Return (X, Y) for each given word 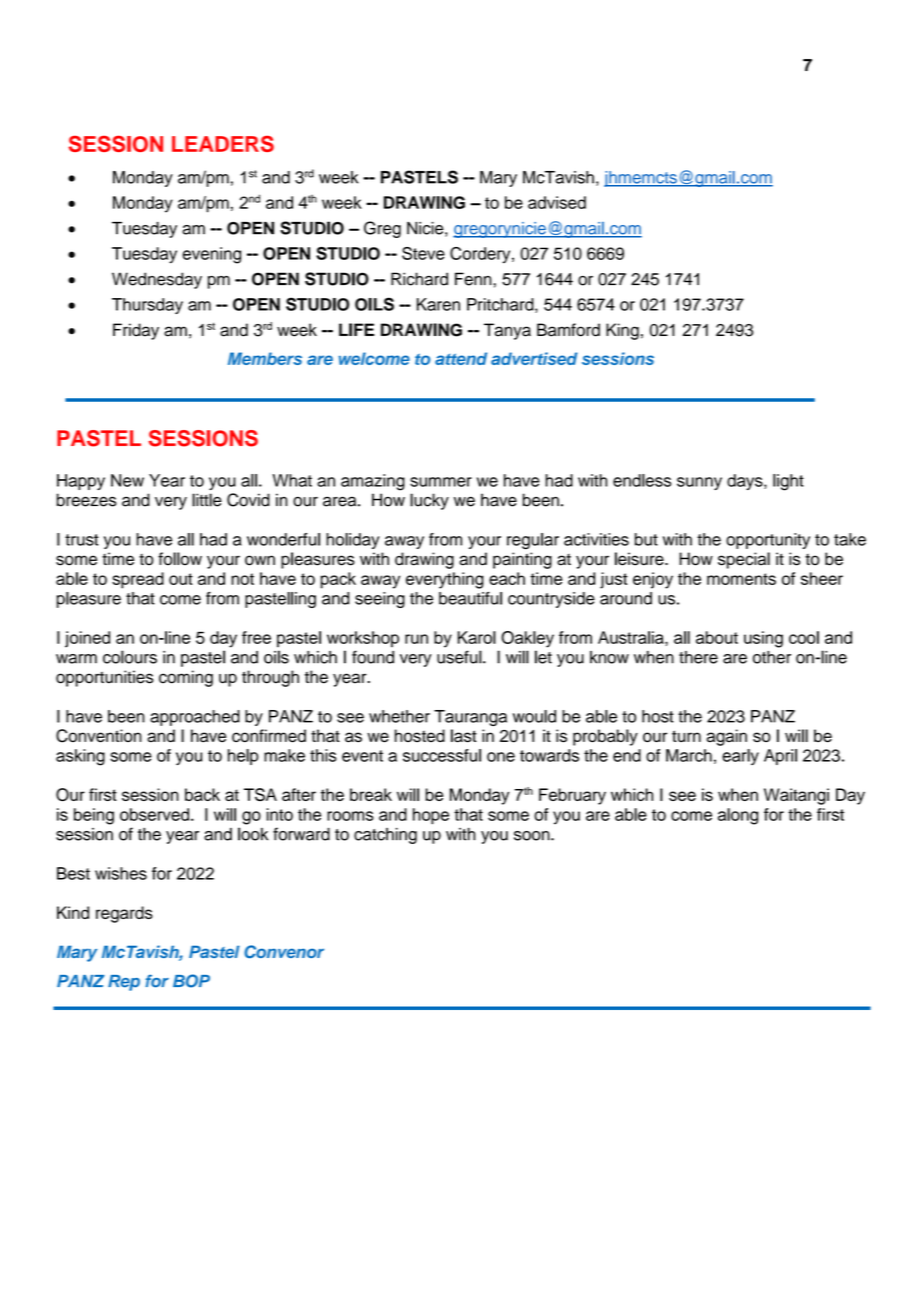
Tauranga (470, 718)
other (772, 657)
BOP (191, 981)
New (127, 480)
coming (186, 678)
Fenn (474, 279)
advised (557, 202)
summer (441, 482)
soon (533, 836)
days (746, 482)
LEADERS (223, 143)
